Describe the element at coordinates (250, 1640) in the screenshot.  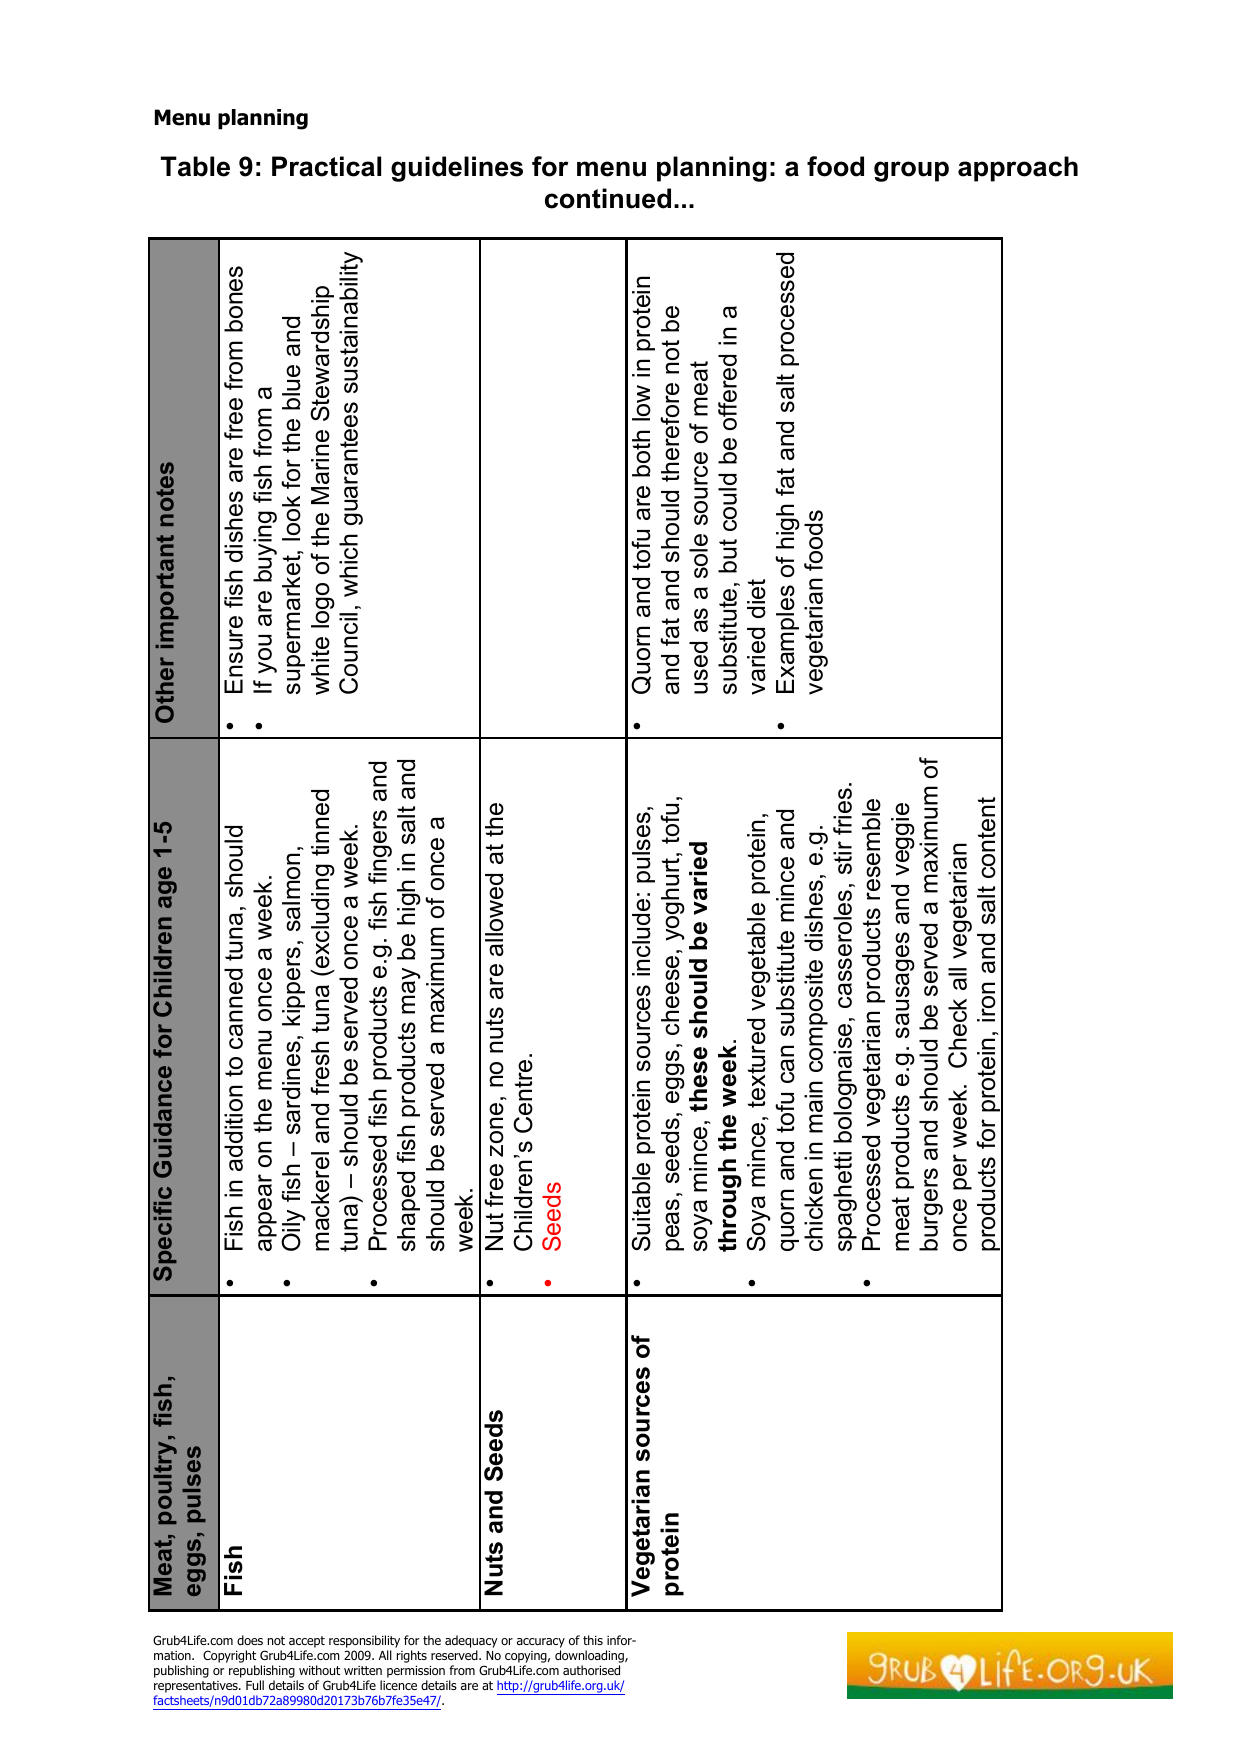
I see `does` at that location.
